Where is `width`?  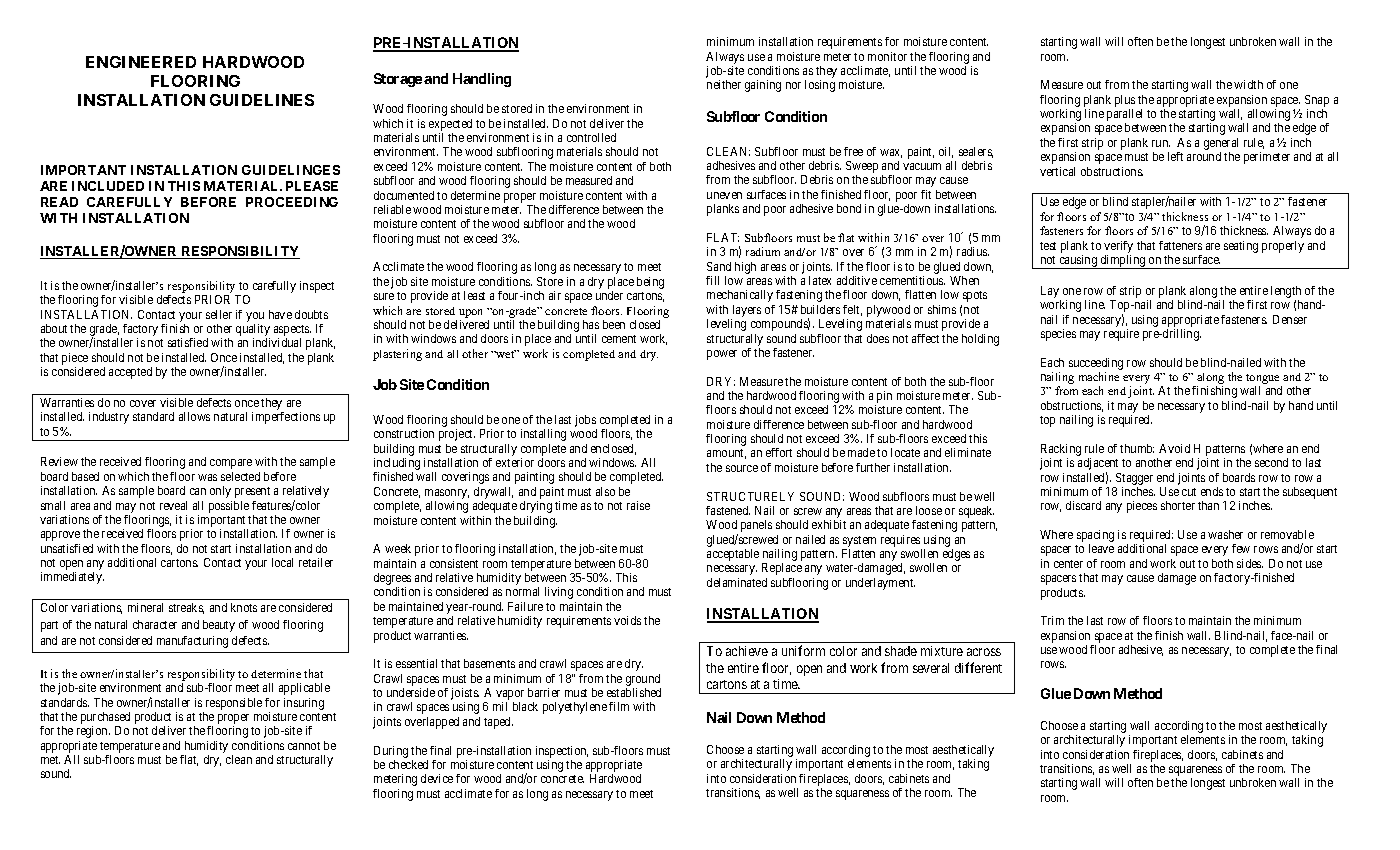 width is located at coordinates (1248, 84).
